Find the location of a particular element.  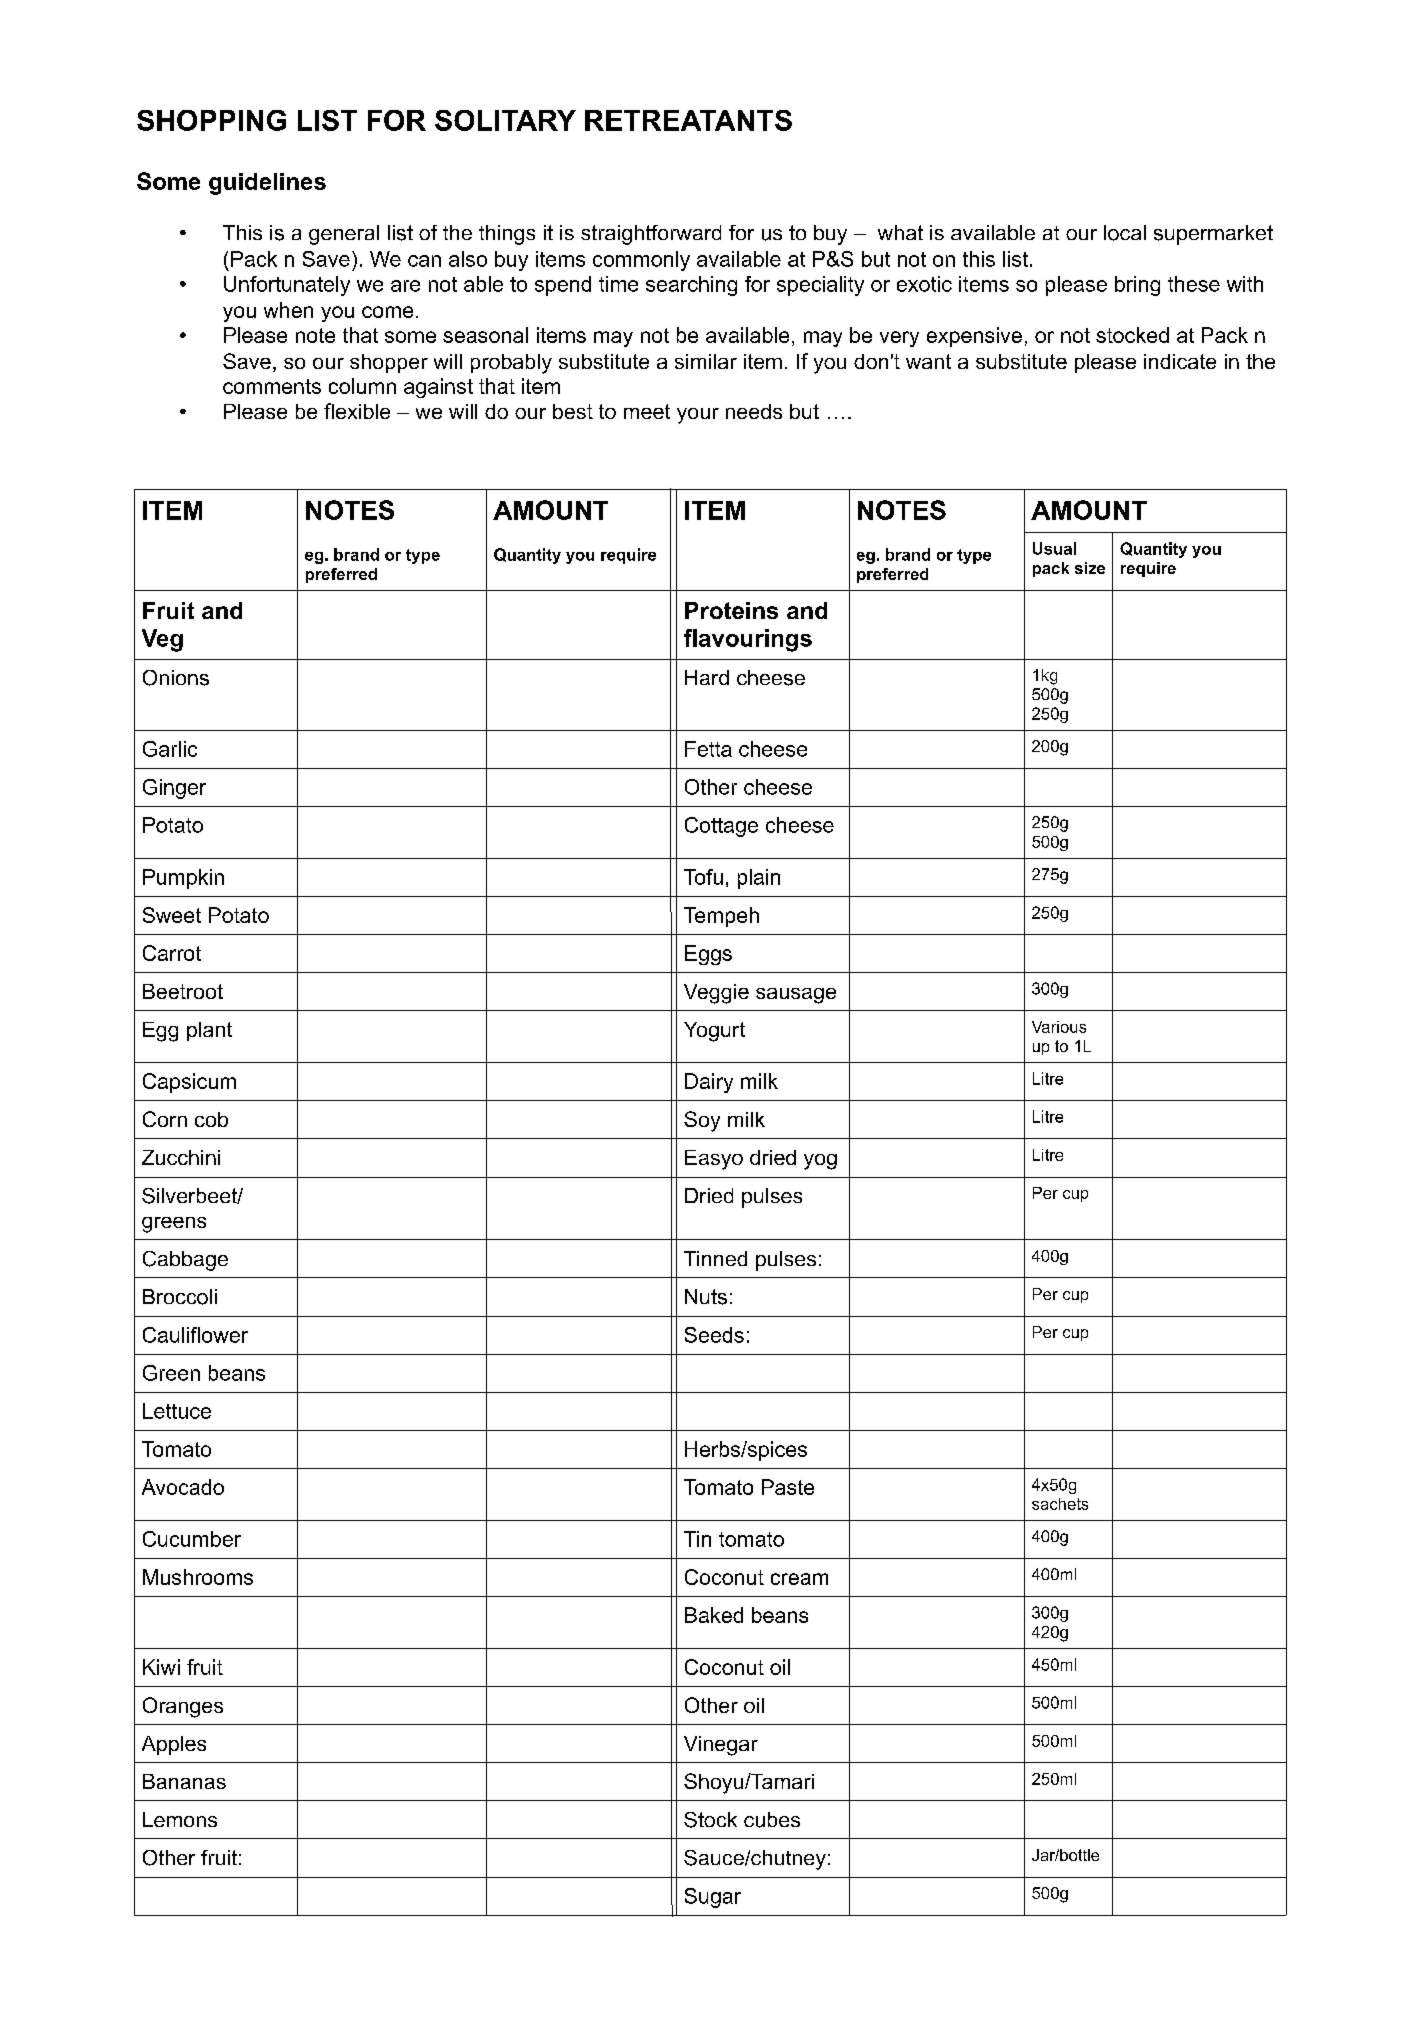

Hard is located at coordinates (707, 677).
